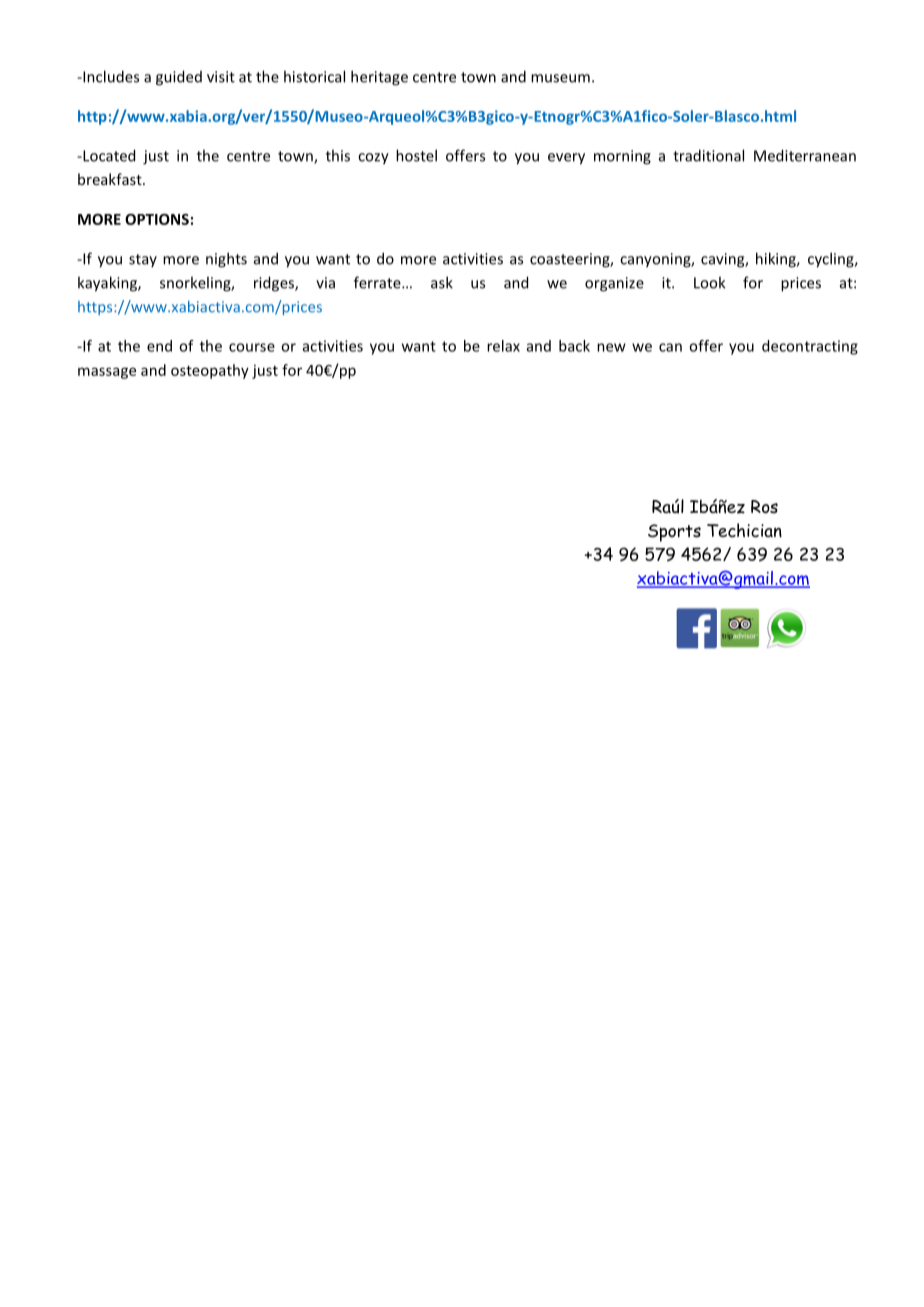 The height and width of the image is (1307, 924). What do you see at coordinates (611, 347) in the image?
I see `new` at bounding box center [611, 347].
